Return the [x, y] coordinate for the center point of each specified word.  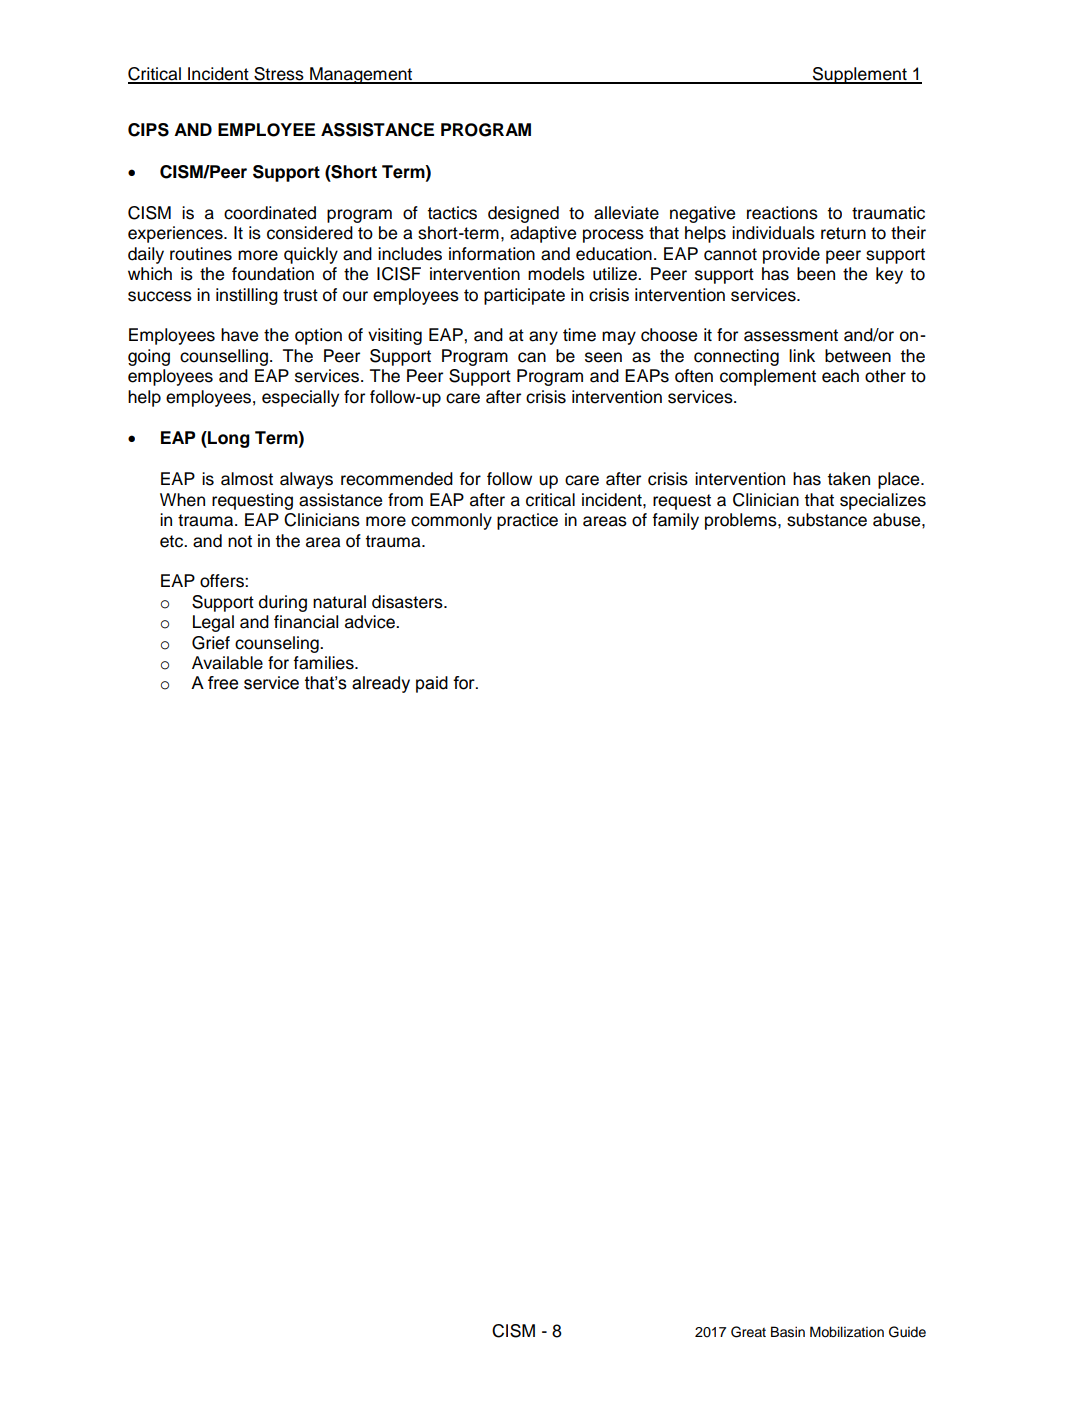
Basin [788, 1332]
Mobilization [847, 1332]
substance [827, 520]
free [223, 683]
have [239, 335]
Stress [279, 75]
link [802, 355]
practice [527, 521]
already [381, 684]
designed [523, 214]
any [543, 338]
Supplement [860, 75]
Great [748, 1332]
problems [742, 521]
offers [223, 581]
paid [432, 684]
